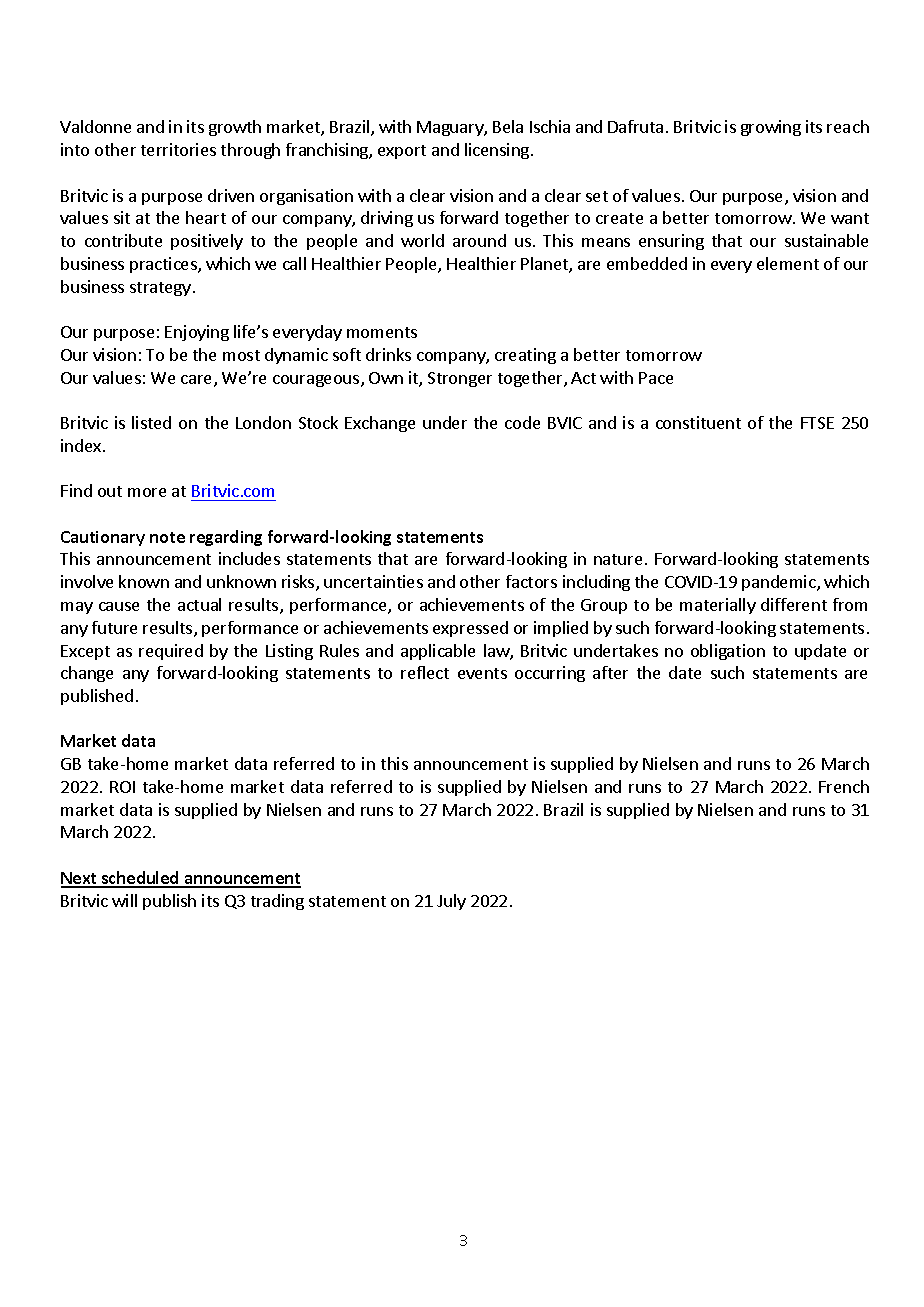  What do you see at coordinates (771, 128) in the image?
I see `growing` at bounding box center [771, 128].
